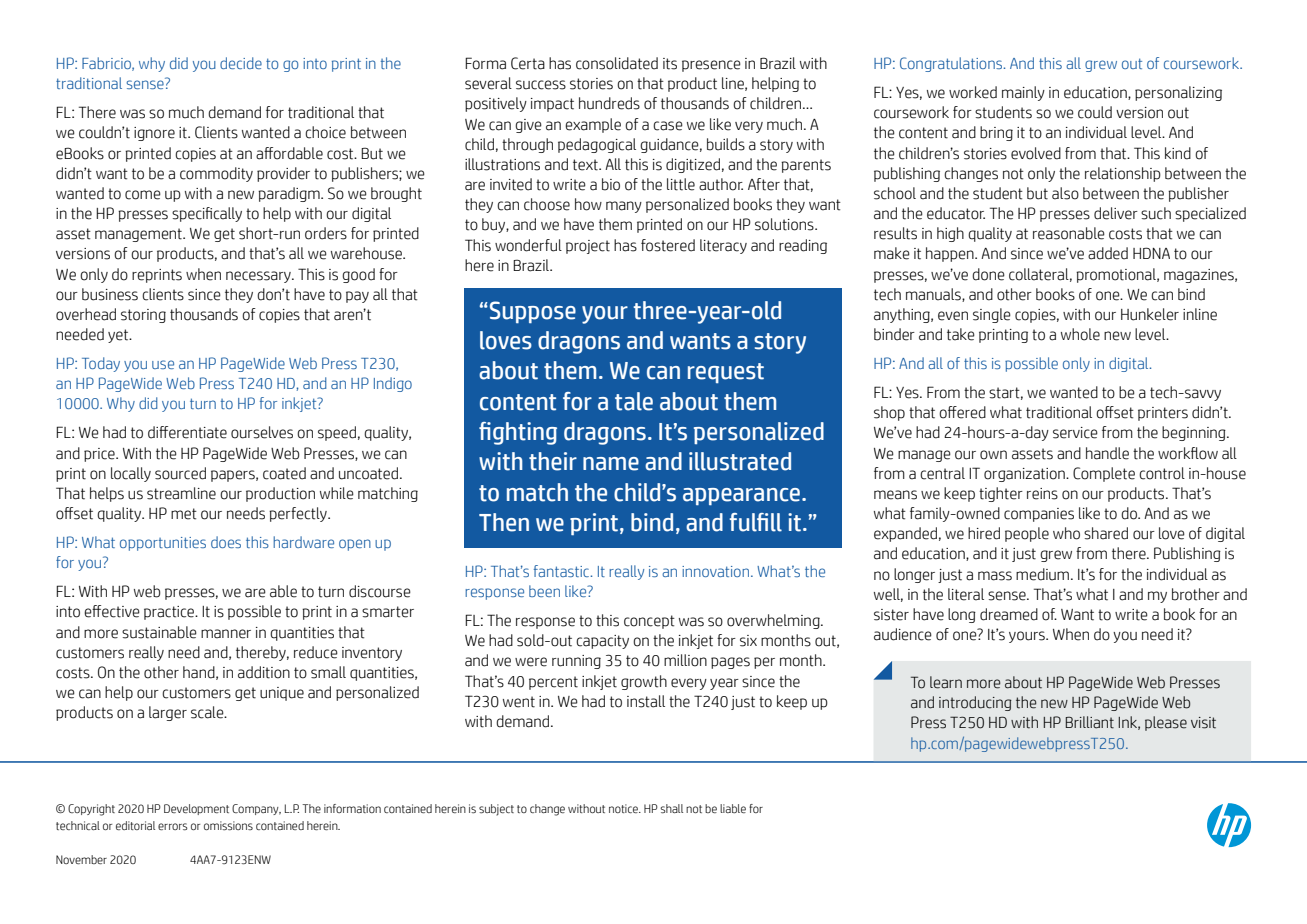  What do you see at coordinates (170, 613) in the document?
I see `practice` at bounding box center [170, 613].
